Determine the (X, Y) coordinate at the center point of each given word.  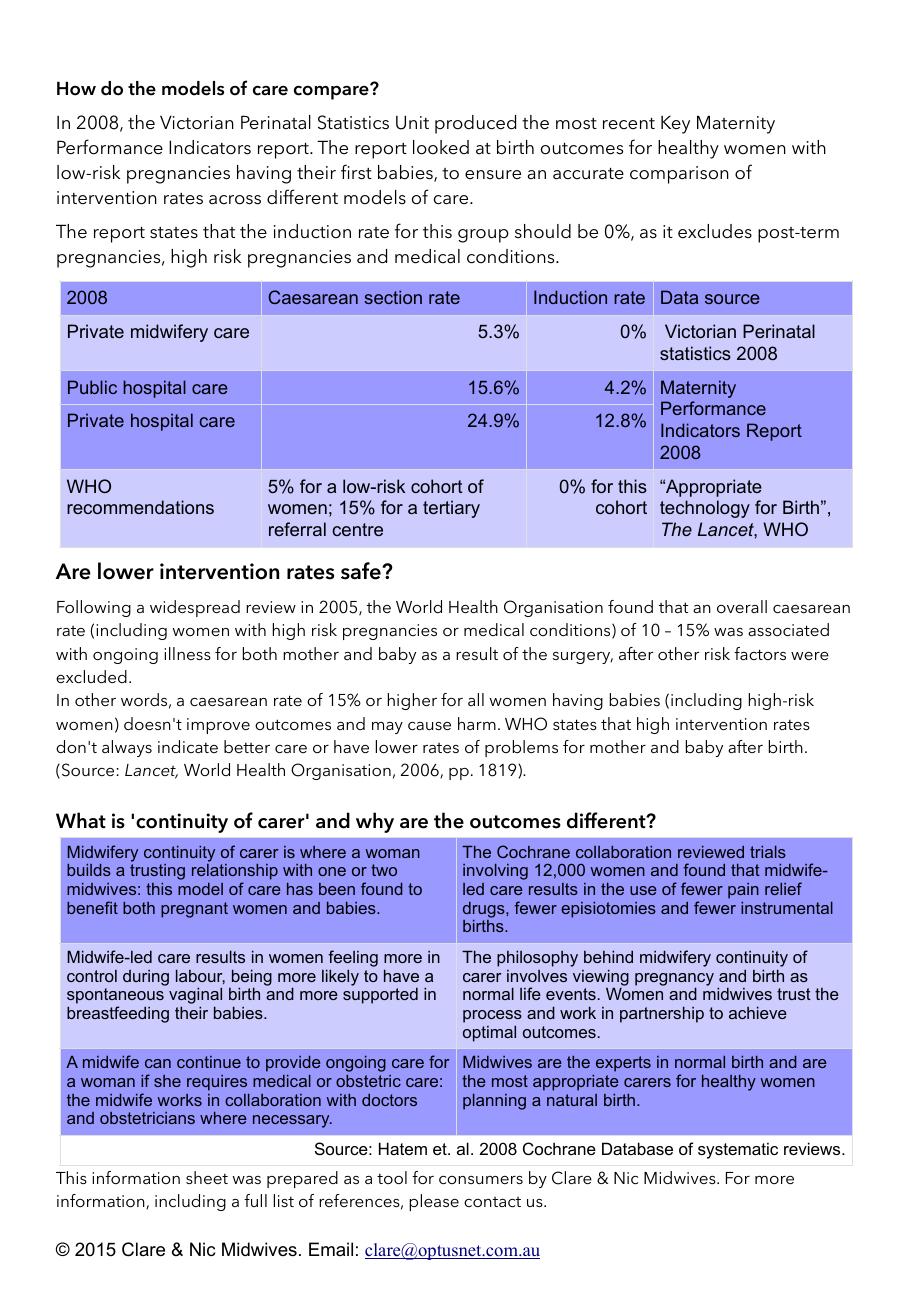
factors (760, 653)
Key (675, 124)
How (76, 88)
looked (441, 147)
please (434, 1202)
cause (429, 726)
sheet (207, 1177)
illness (187, 653)
